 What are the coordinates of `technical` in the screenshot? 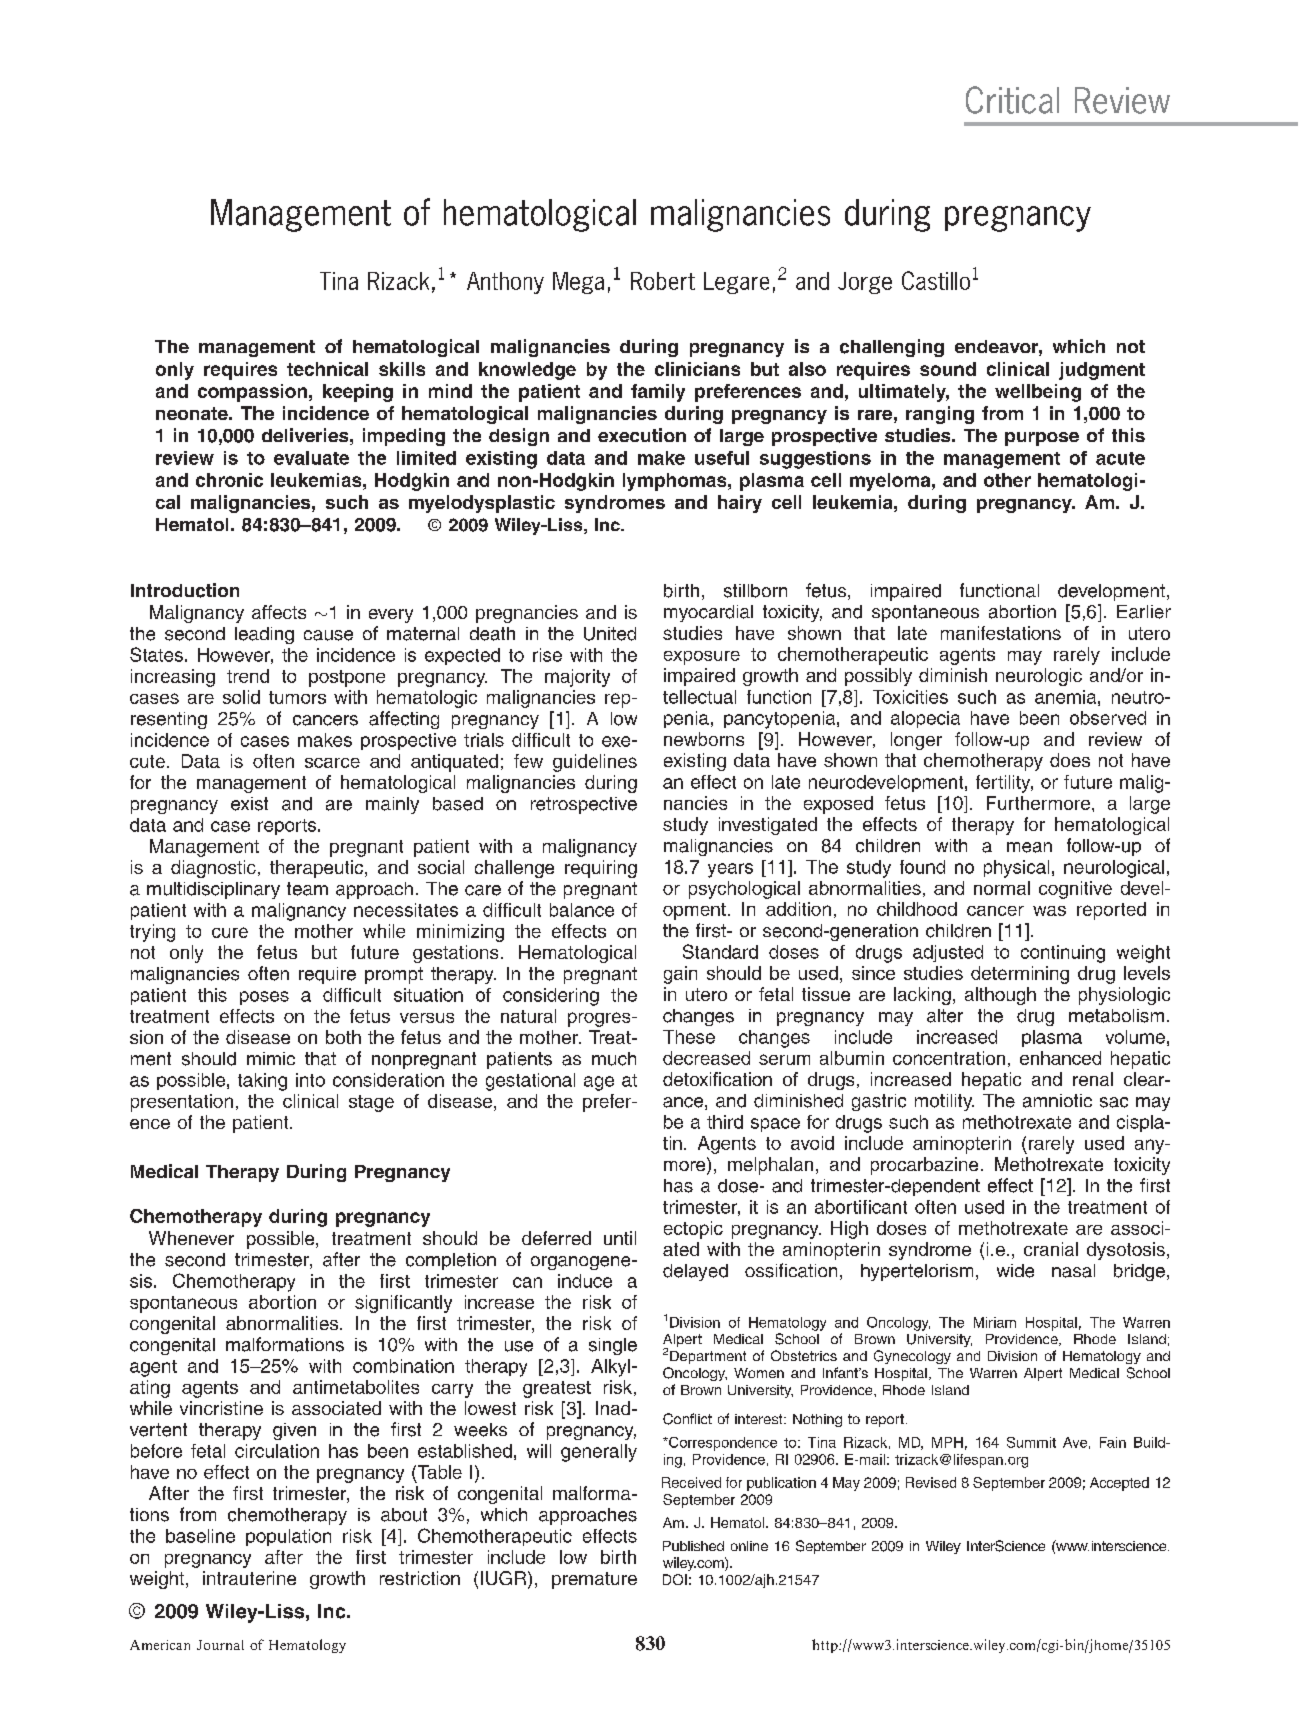 It's located at (327, 369).
